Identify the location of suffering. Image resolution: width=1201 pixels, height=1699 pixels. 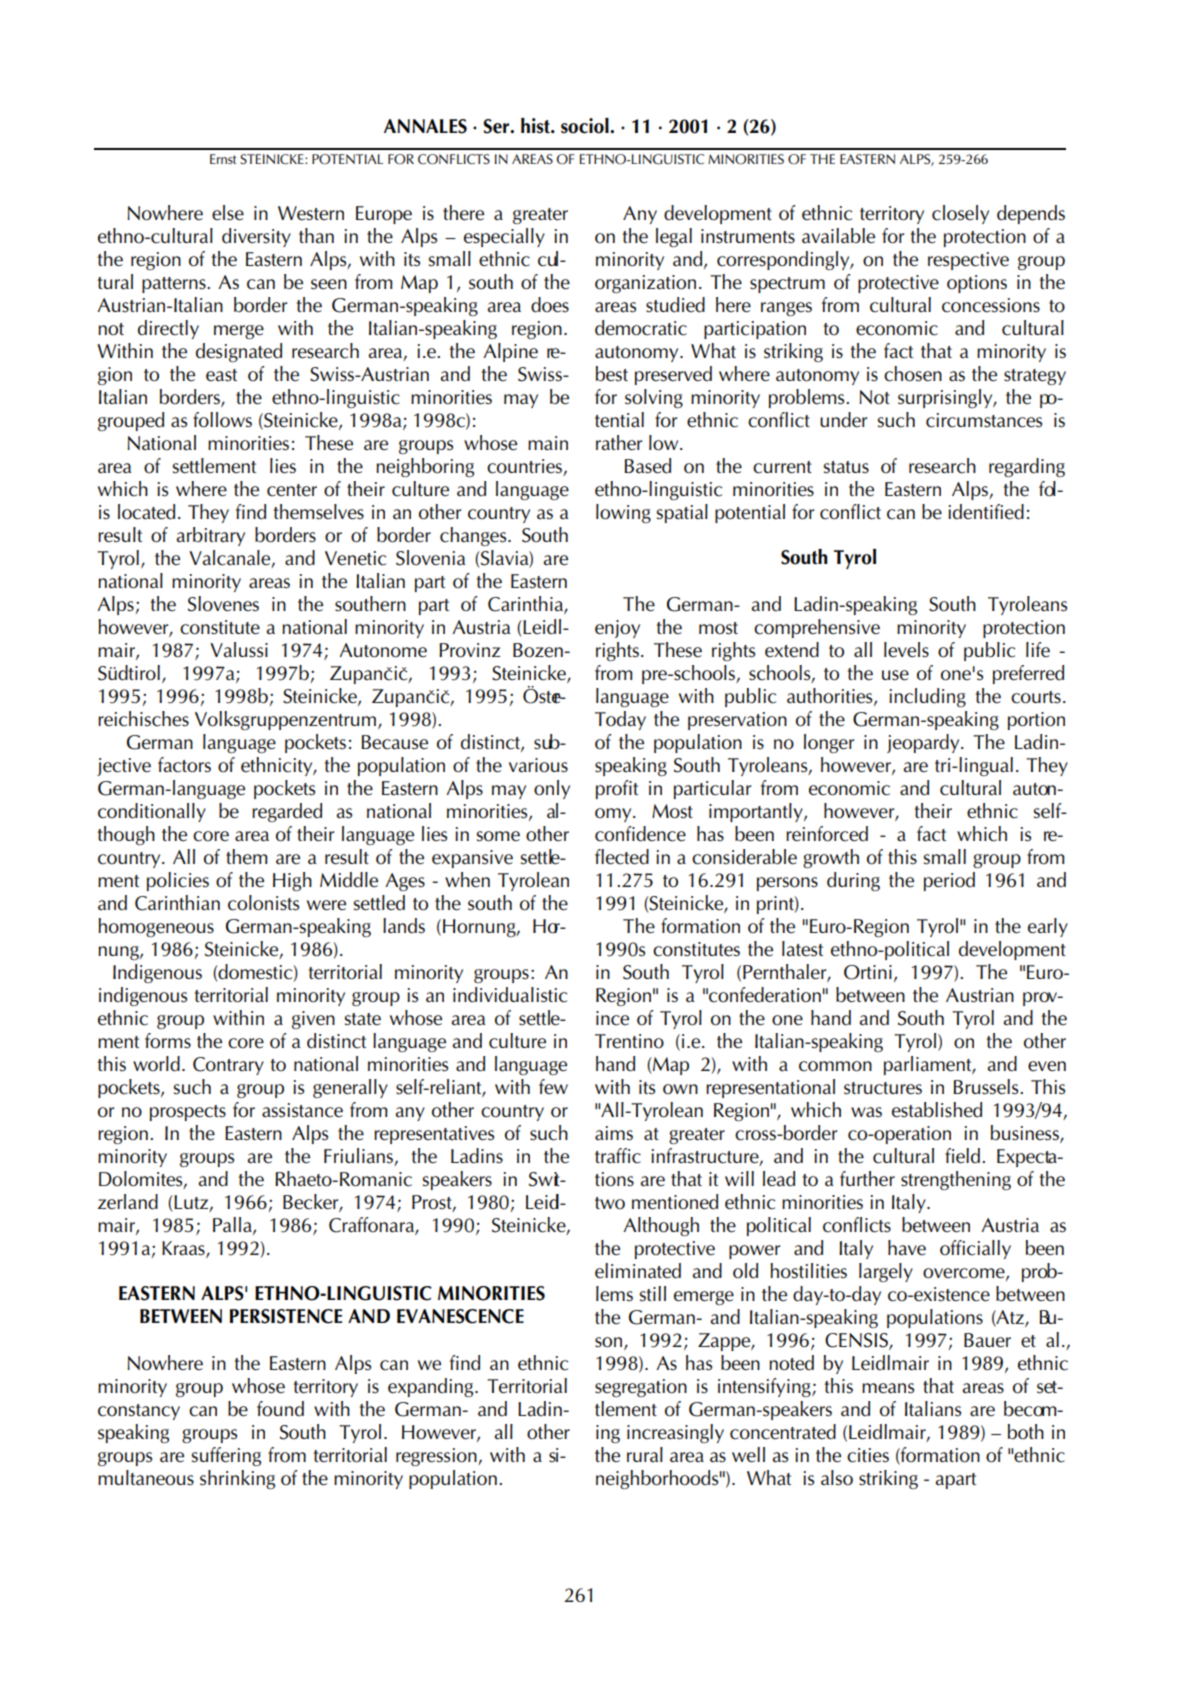
(226, 1456).
